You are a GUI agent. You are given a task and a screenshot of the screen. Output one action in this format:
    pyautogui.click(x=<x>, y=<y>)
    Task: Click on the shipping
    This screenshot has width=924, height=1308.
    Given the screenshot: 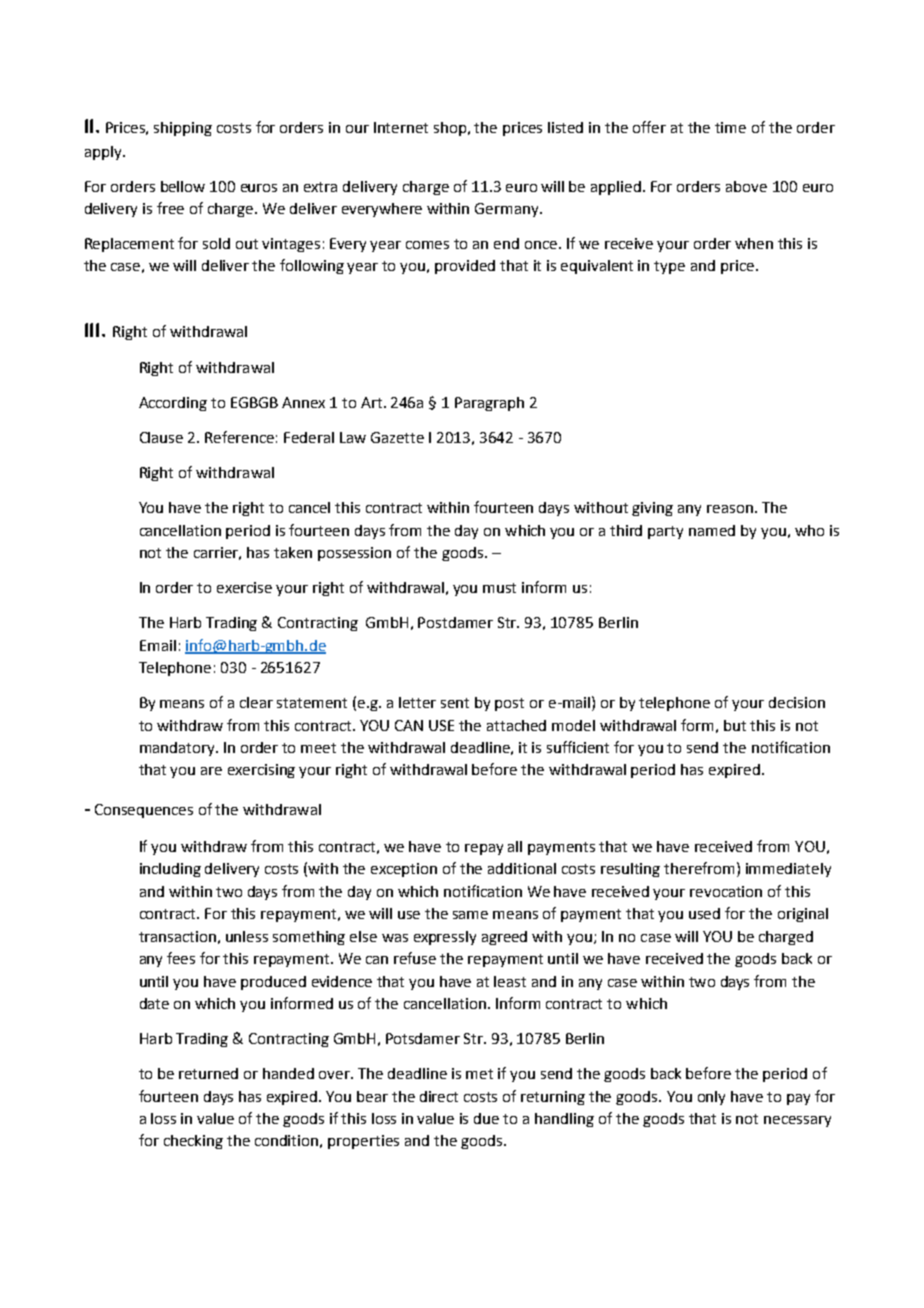 What is the action you would take?
    pyautogui.click(x=183, y=129)
